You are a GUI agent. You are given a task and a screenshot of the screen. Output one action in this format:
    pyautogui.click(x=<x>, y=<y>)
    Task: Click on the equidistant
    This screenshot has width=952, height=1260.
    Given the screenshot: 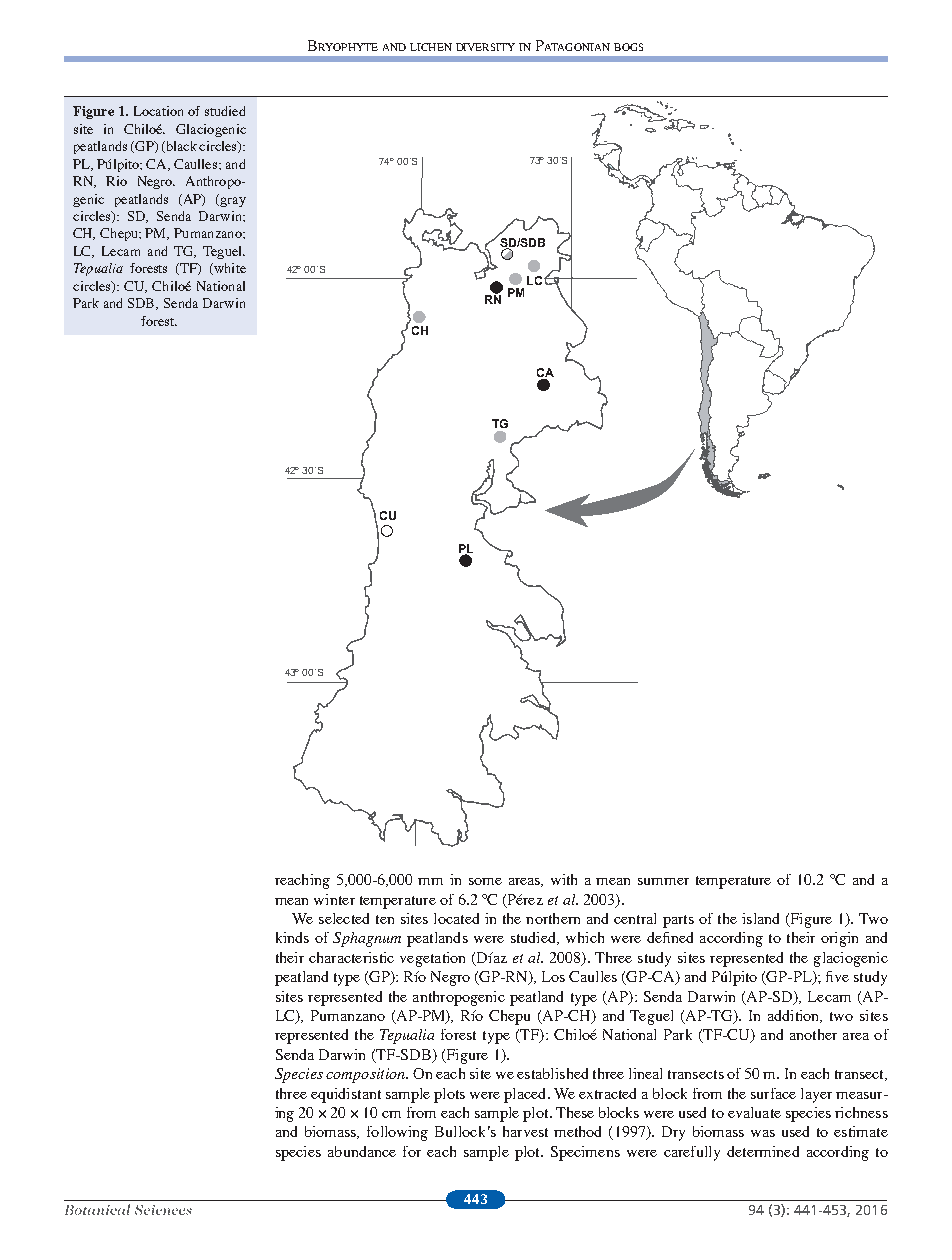 What is the action you would take?
    pyautogui.click(x=346, y=1095)
